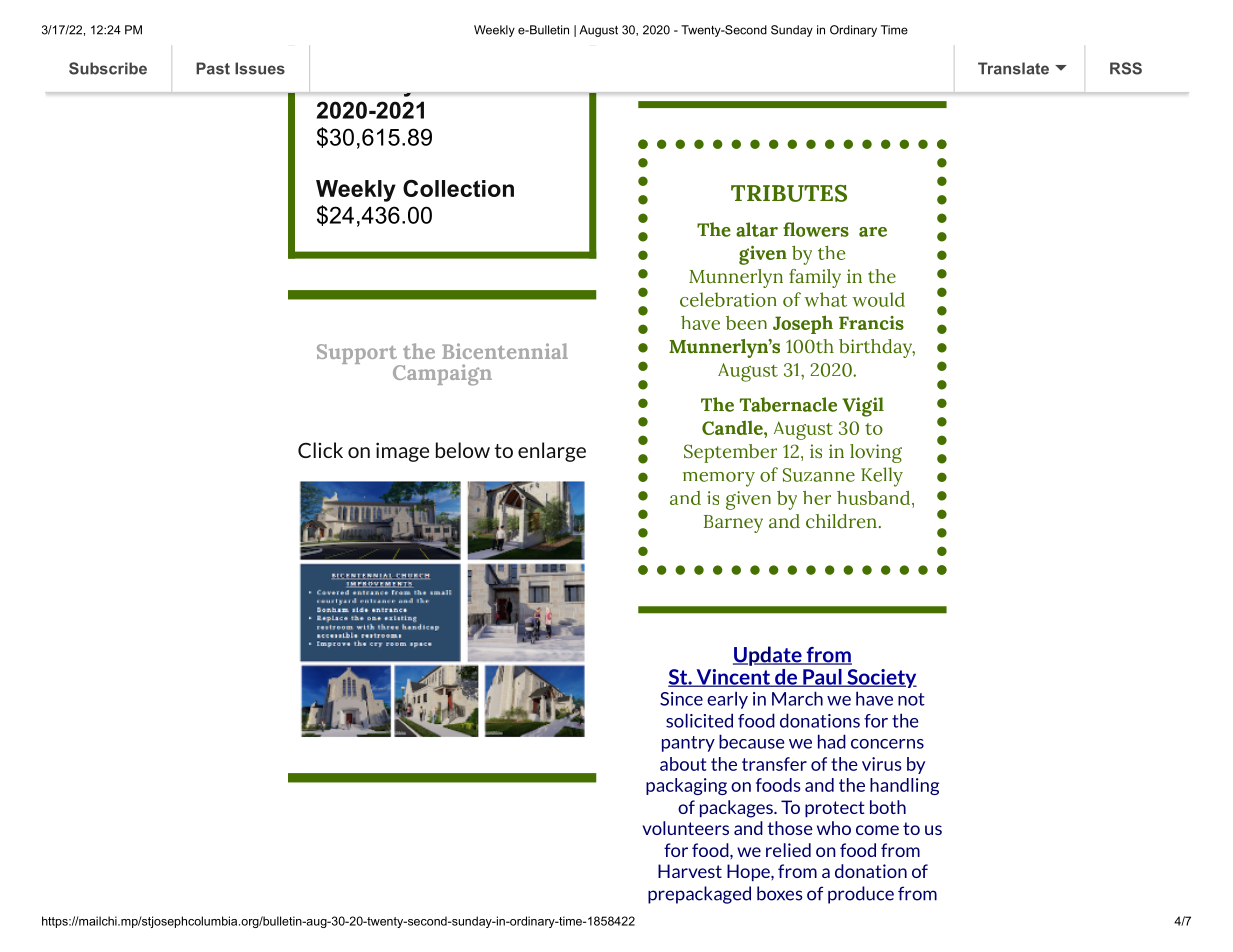  I want to click on altar, so click(757, 229).
